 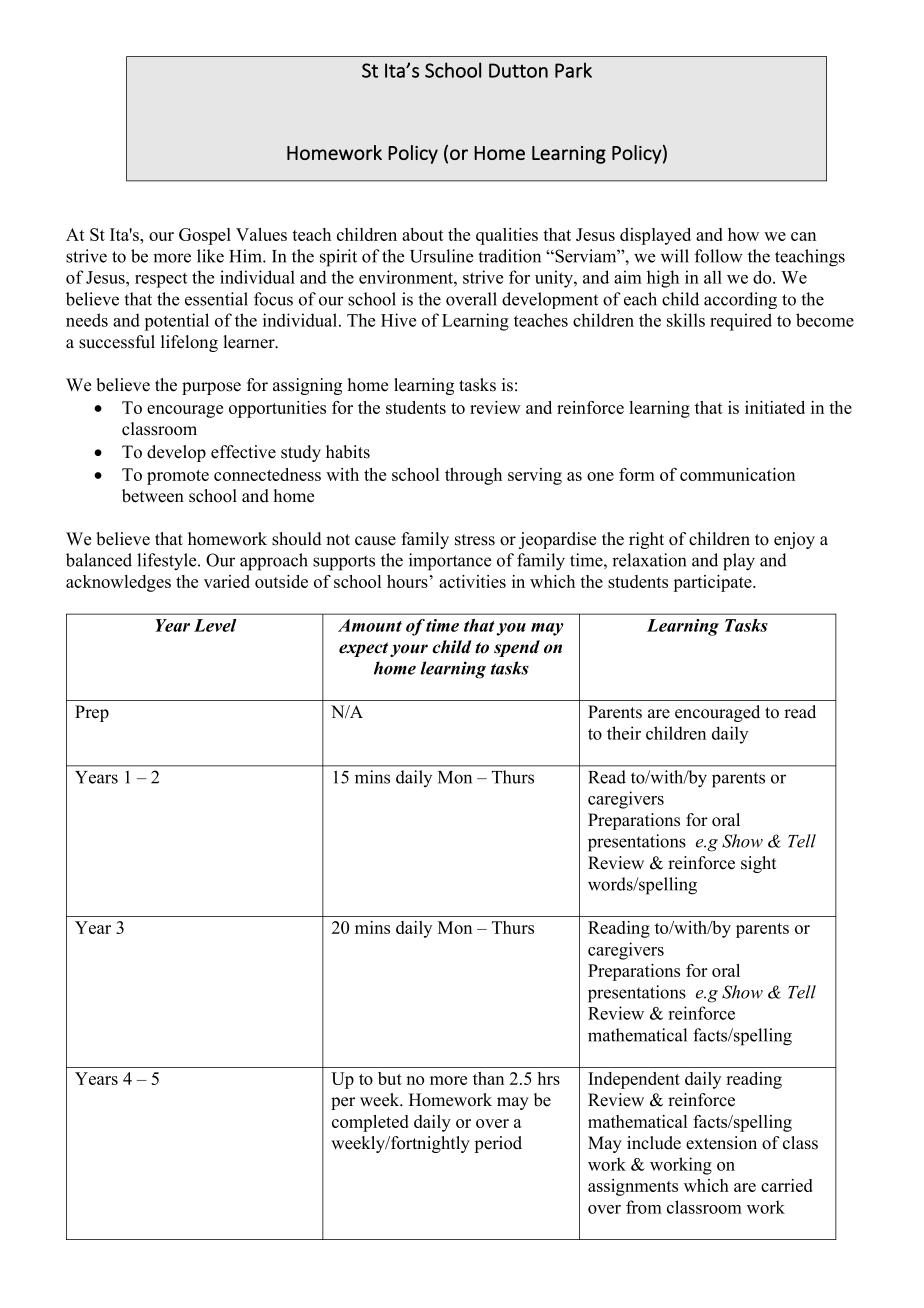 What do you see at coordinates (573, 70) in the screenshot?
I see `Park` at bounding box center [573, 70].
